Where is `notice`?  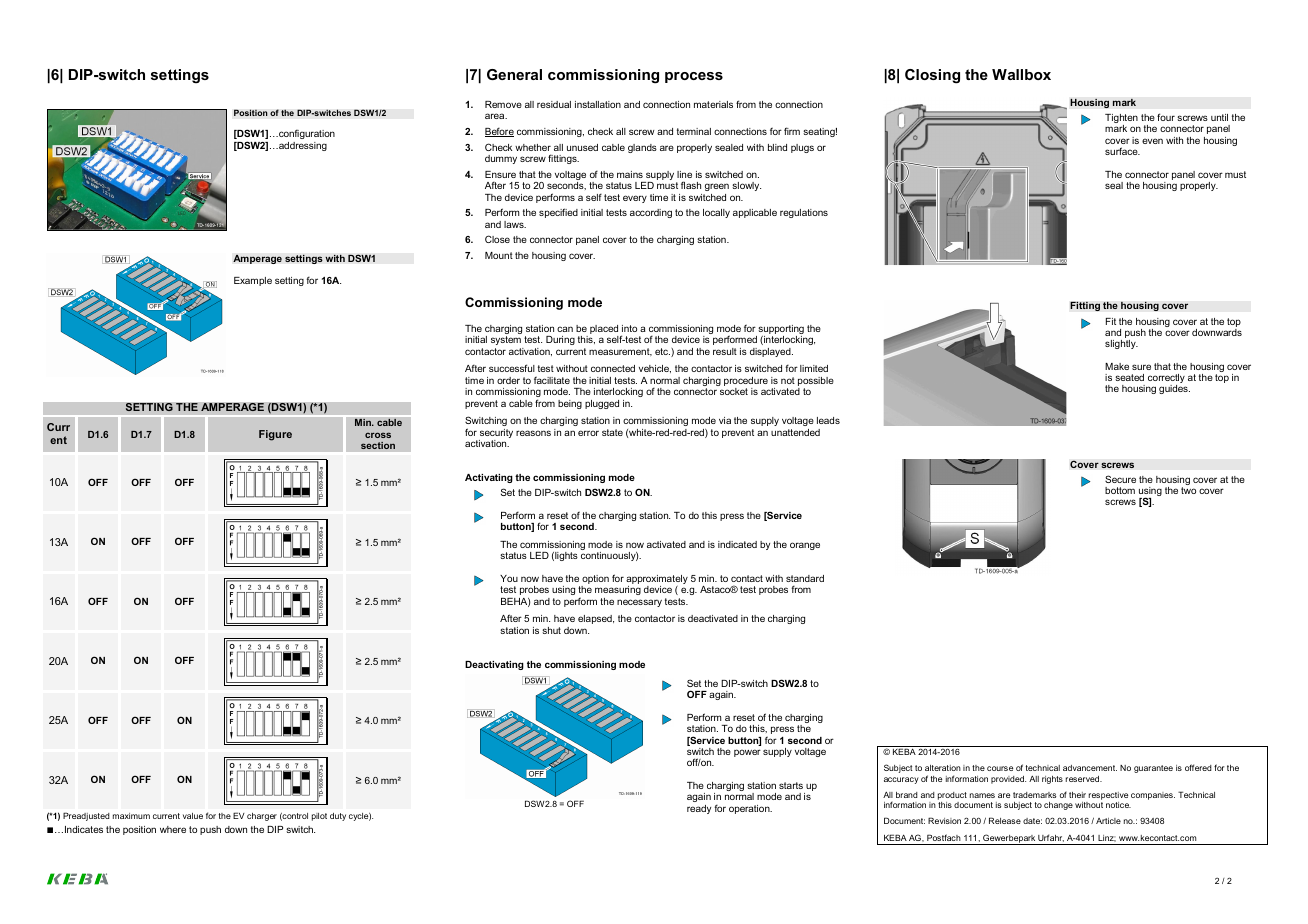 notice is located at coordinates (1118, 805).
